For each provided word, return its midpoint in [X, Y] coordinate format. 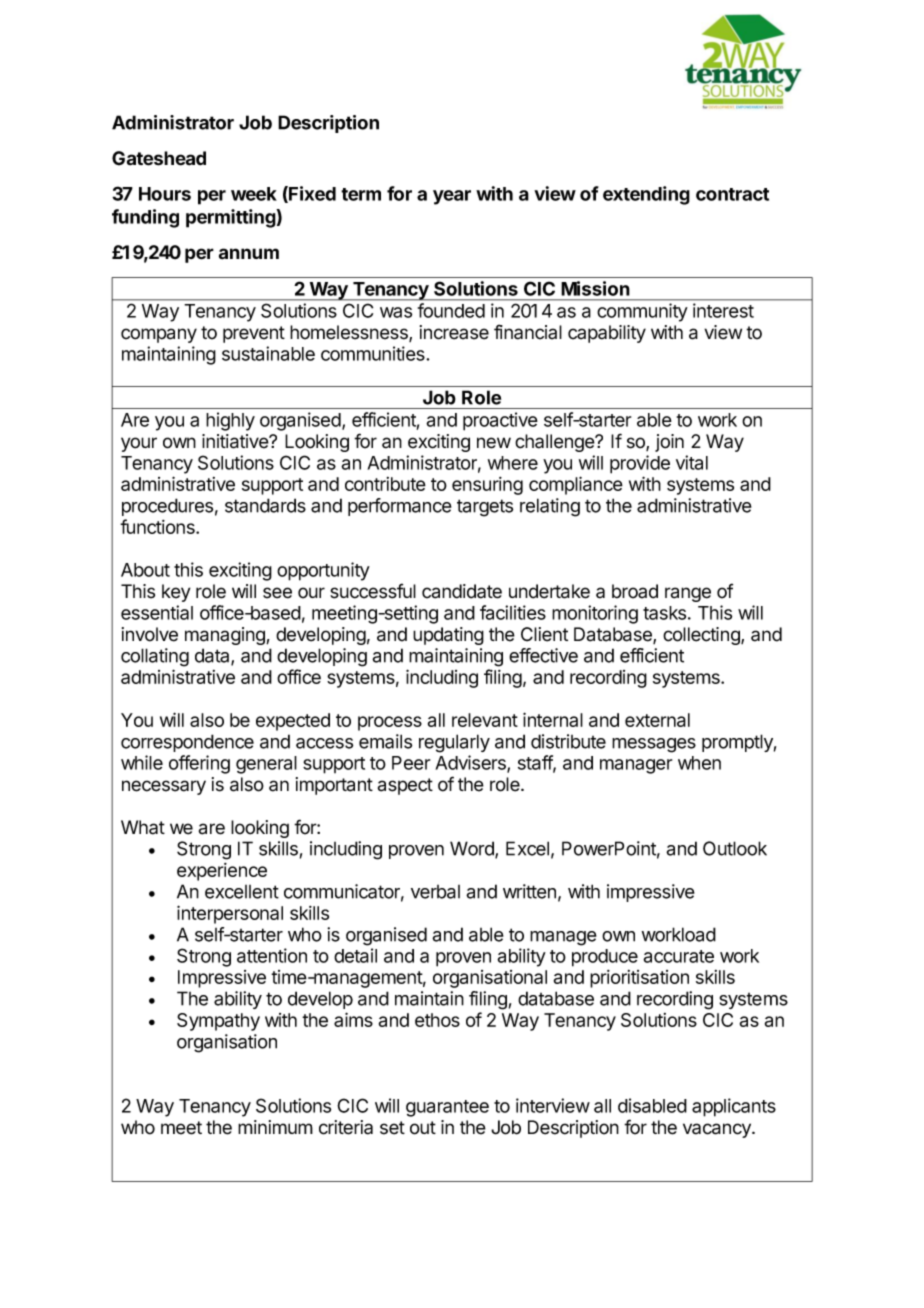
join [669, 443]
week [254, 194]
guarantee [447, 1108]
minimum [275, 1127]
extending [646, 195]
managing [226, 636]
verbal [435, 892]
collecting [702, 636]
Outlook [735, 848]
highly [230, 421]
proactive [500, 421]
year [452, 197]
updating [448, 636]
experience [222, 872]
